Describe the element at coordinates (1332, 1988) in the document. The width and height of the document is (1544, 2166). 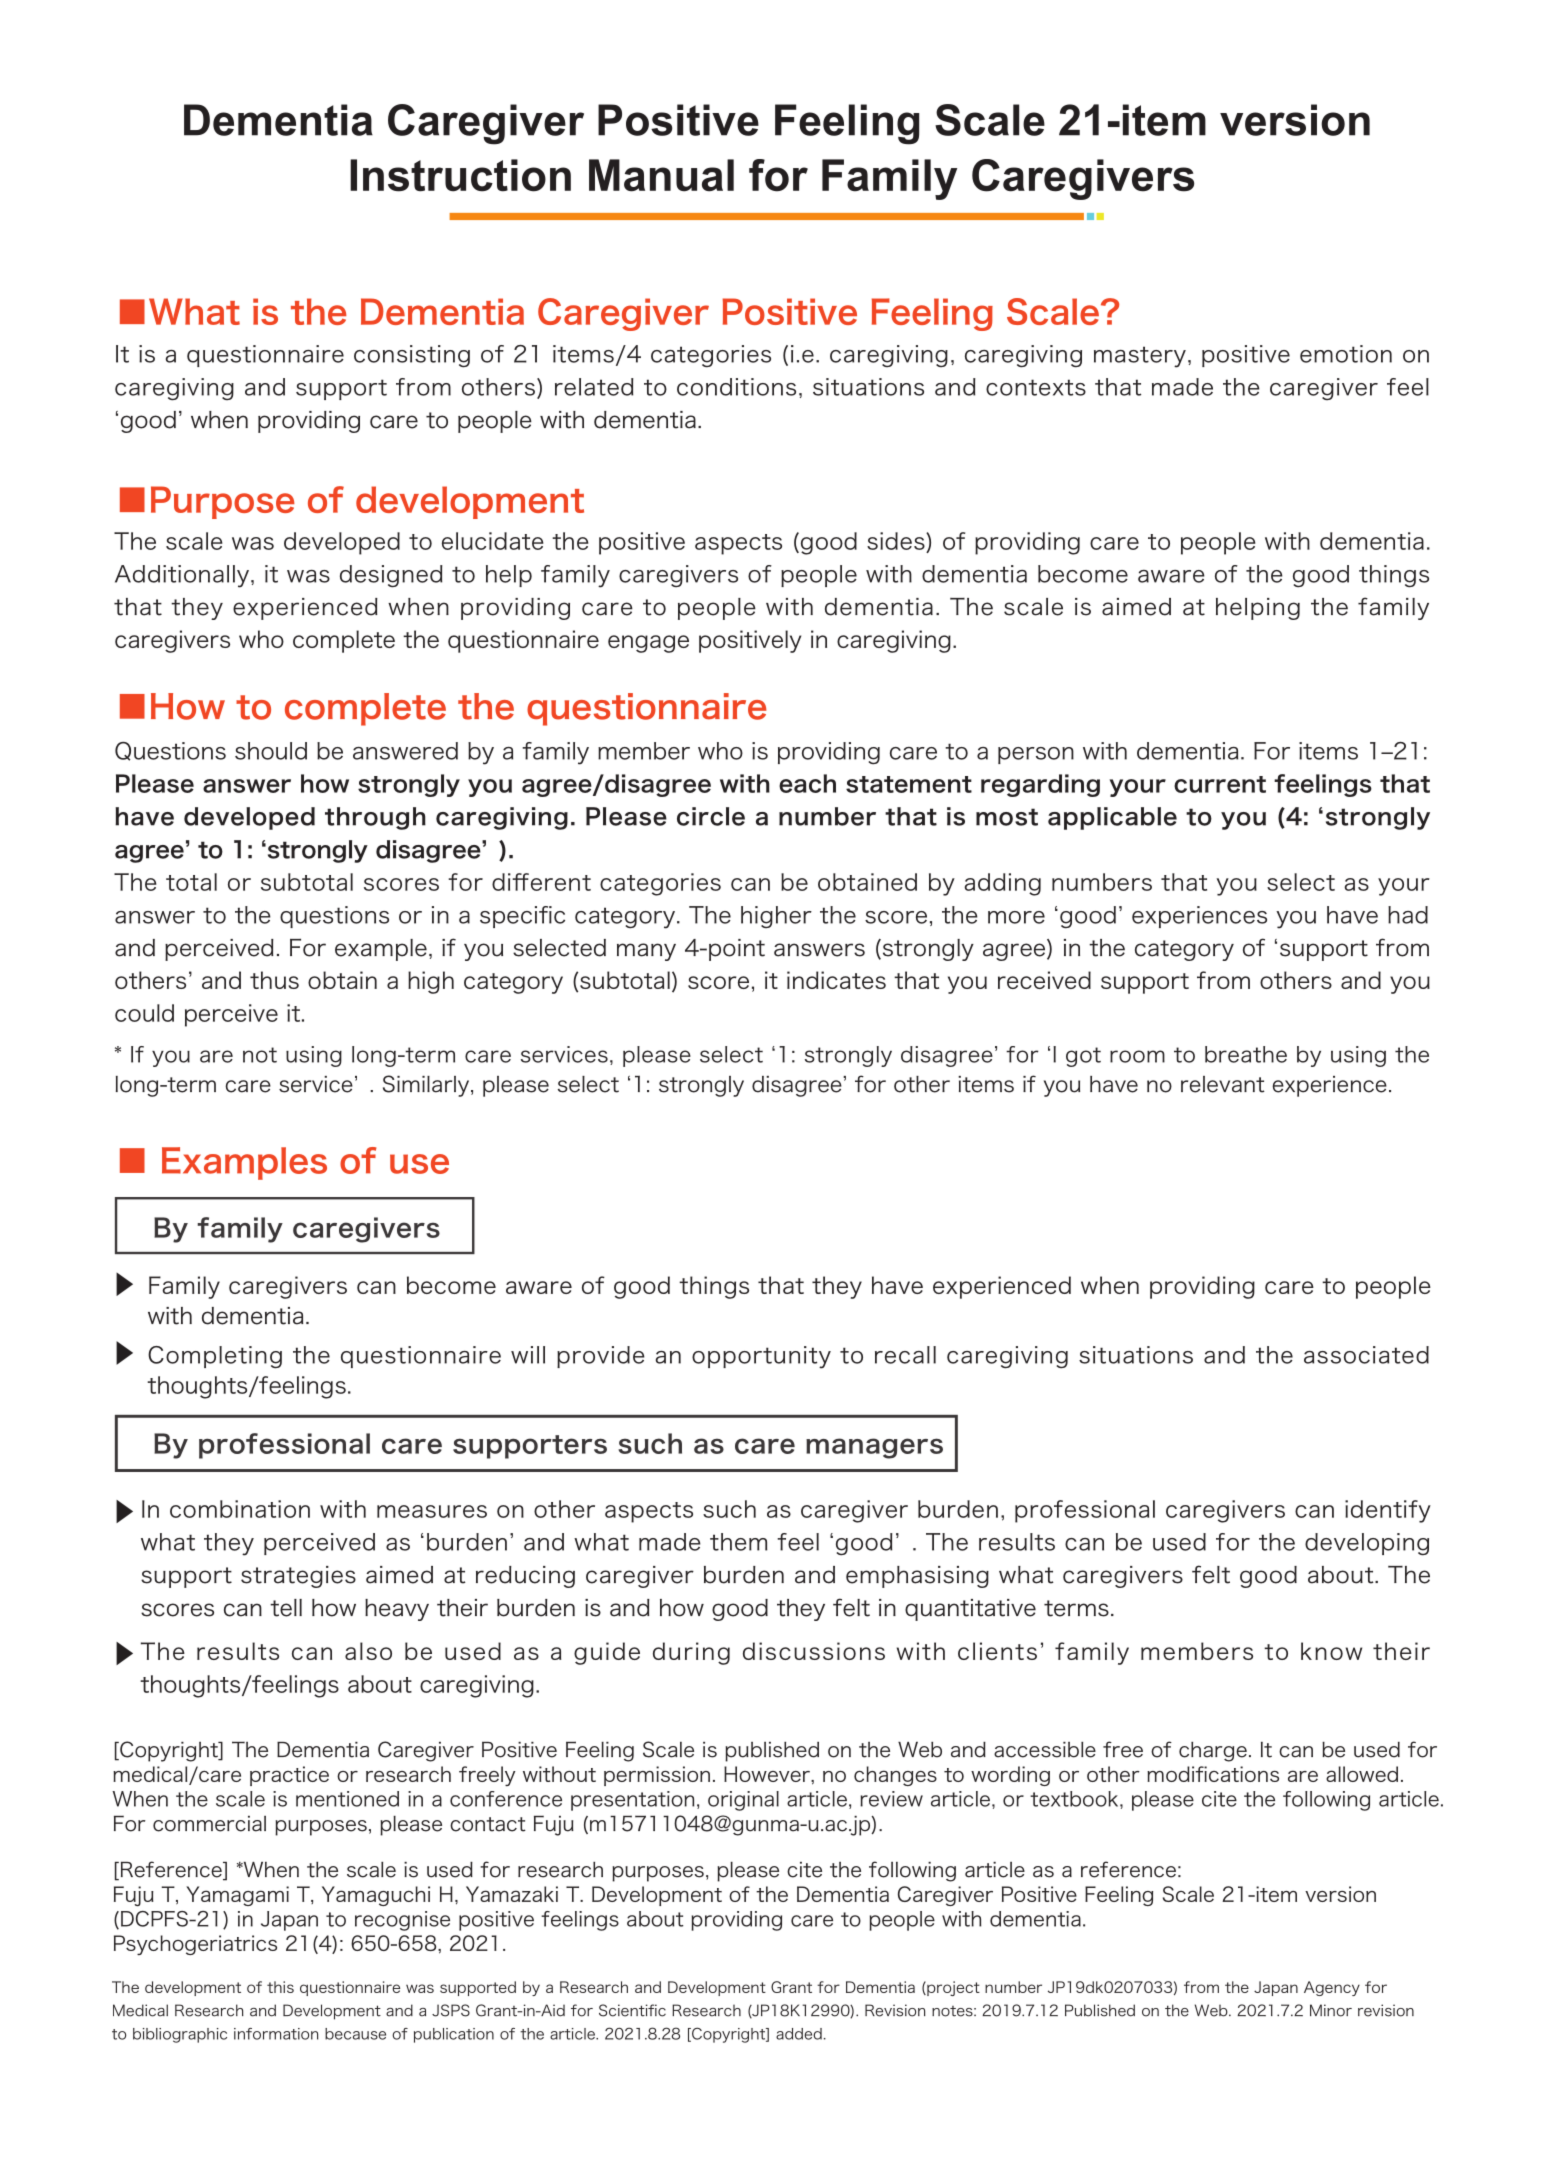
I see `Agency` at that location.
